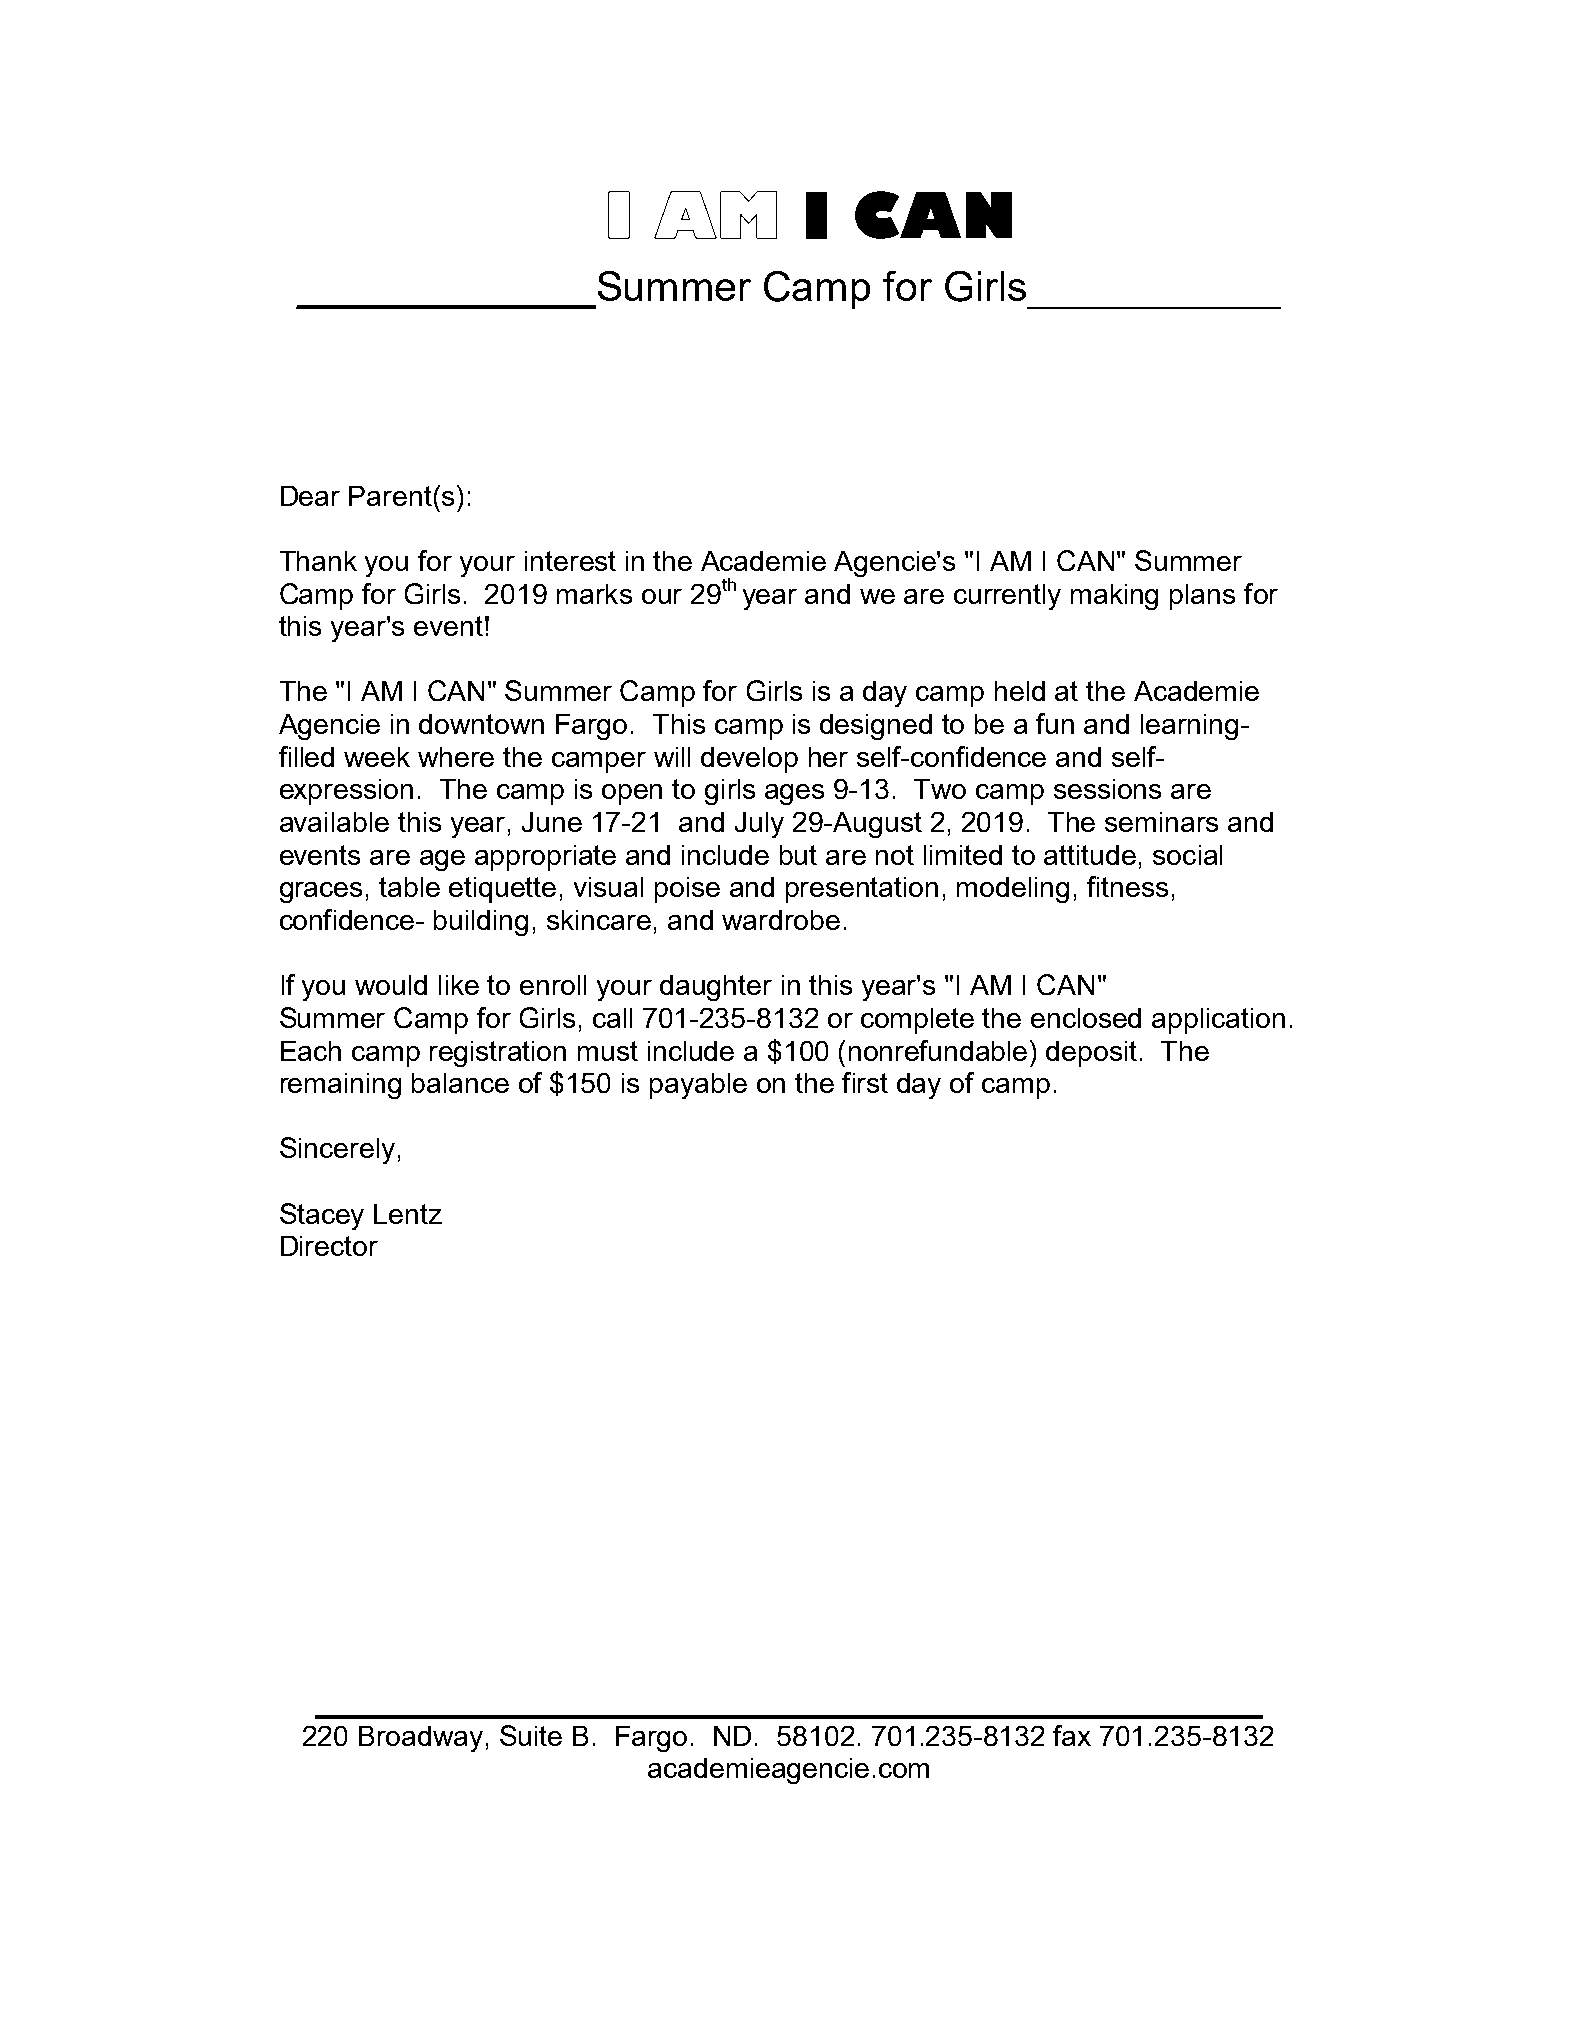  What do you see at coordinates (698, 1086) in the image?
I see `payable` at bounding box center [698, 1086].
